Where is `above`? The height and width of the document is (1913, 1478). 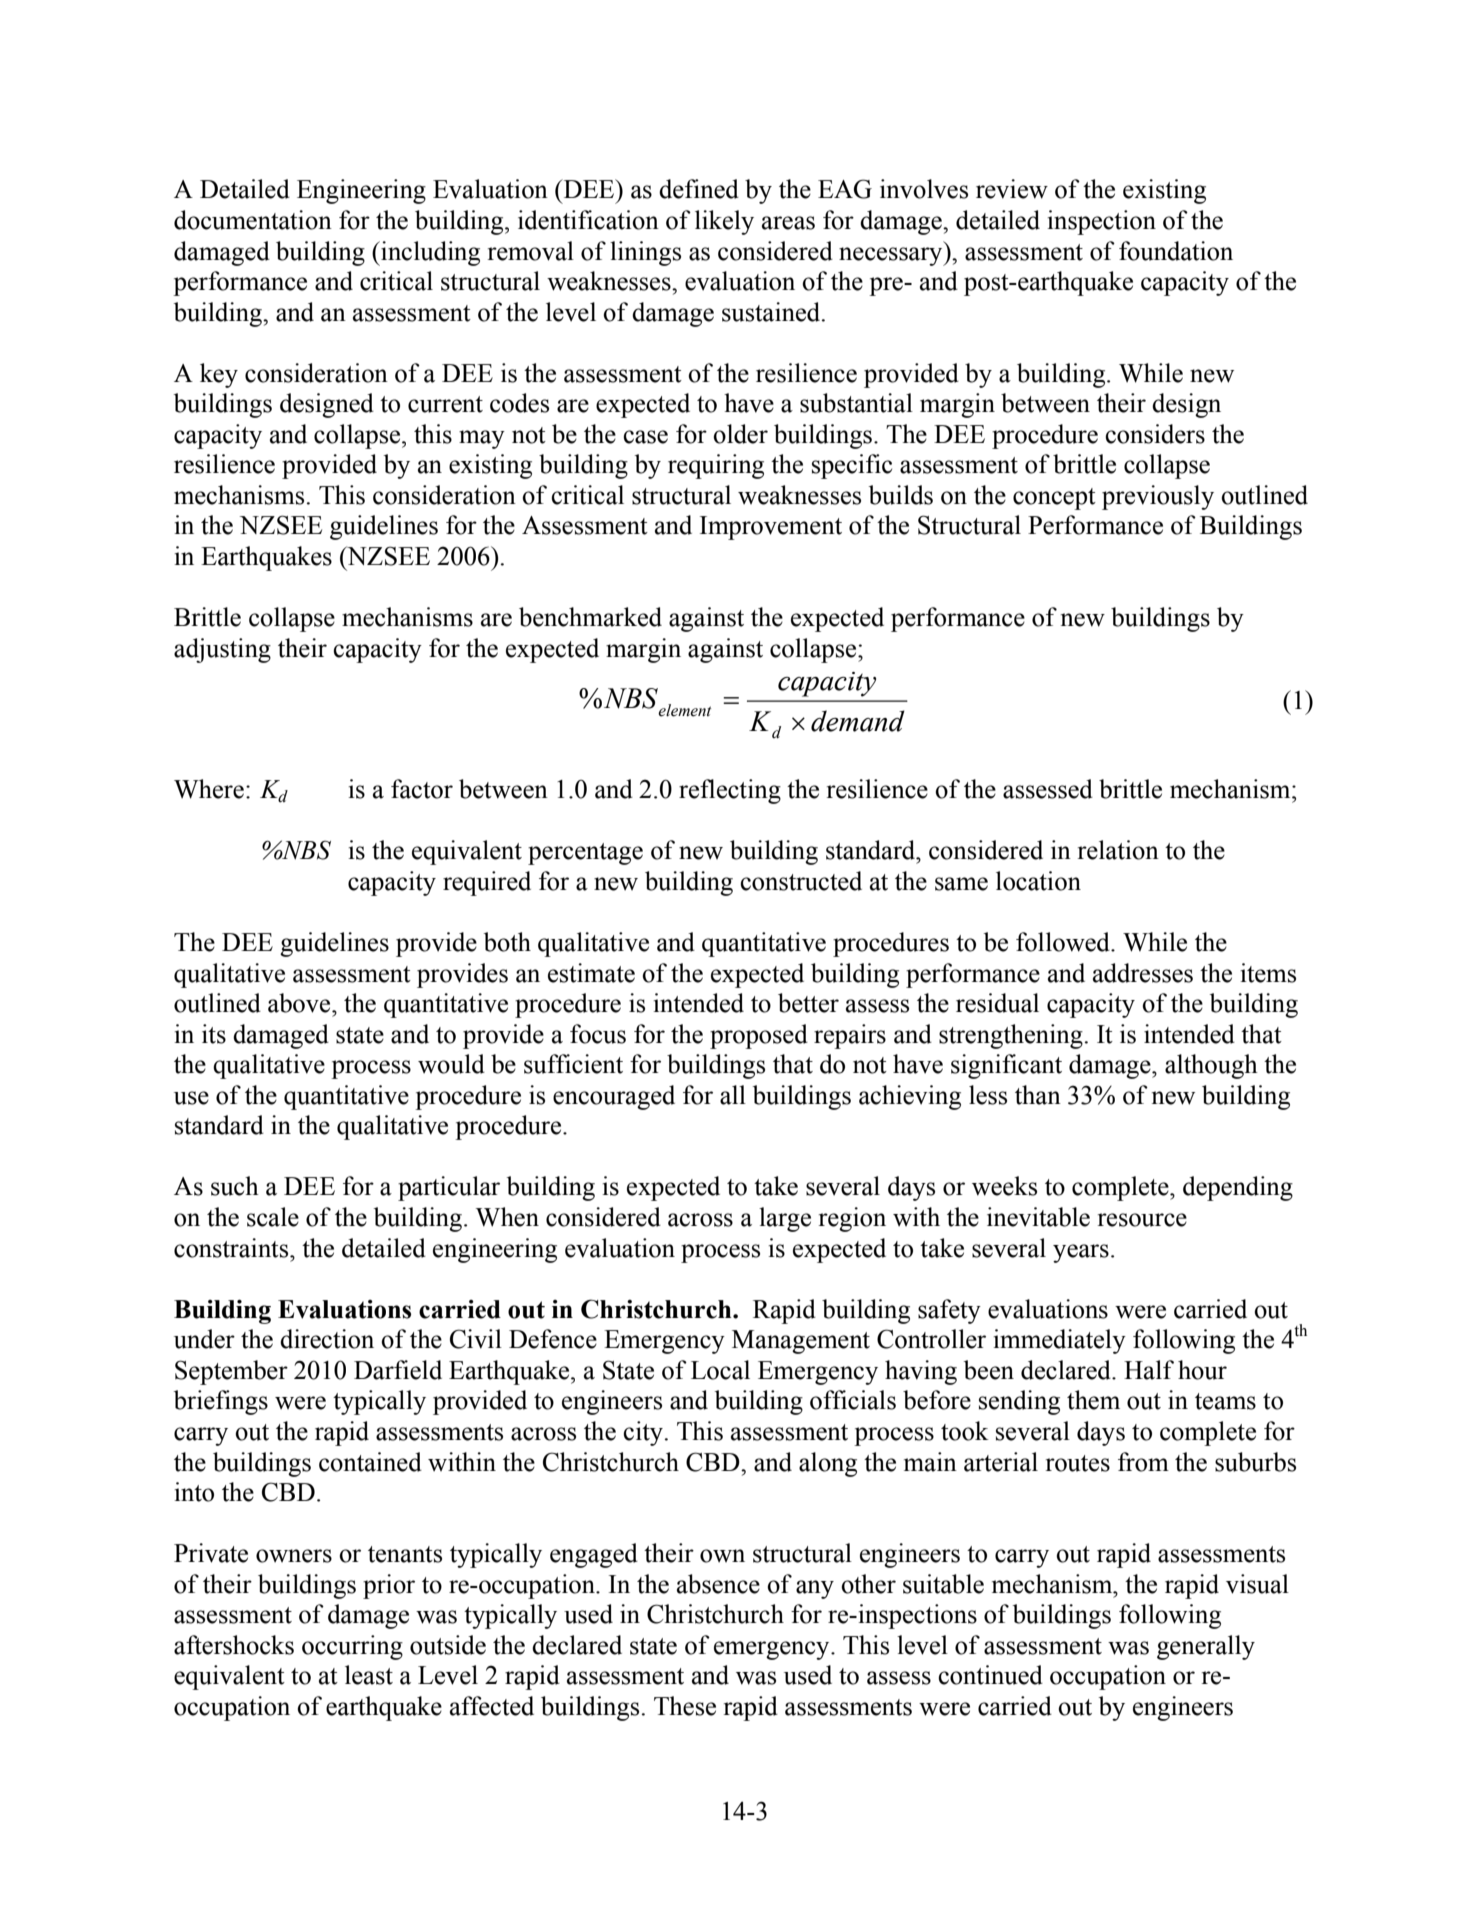 above is located at coordinates (300, 1003).
